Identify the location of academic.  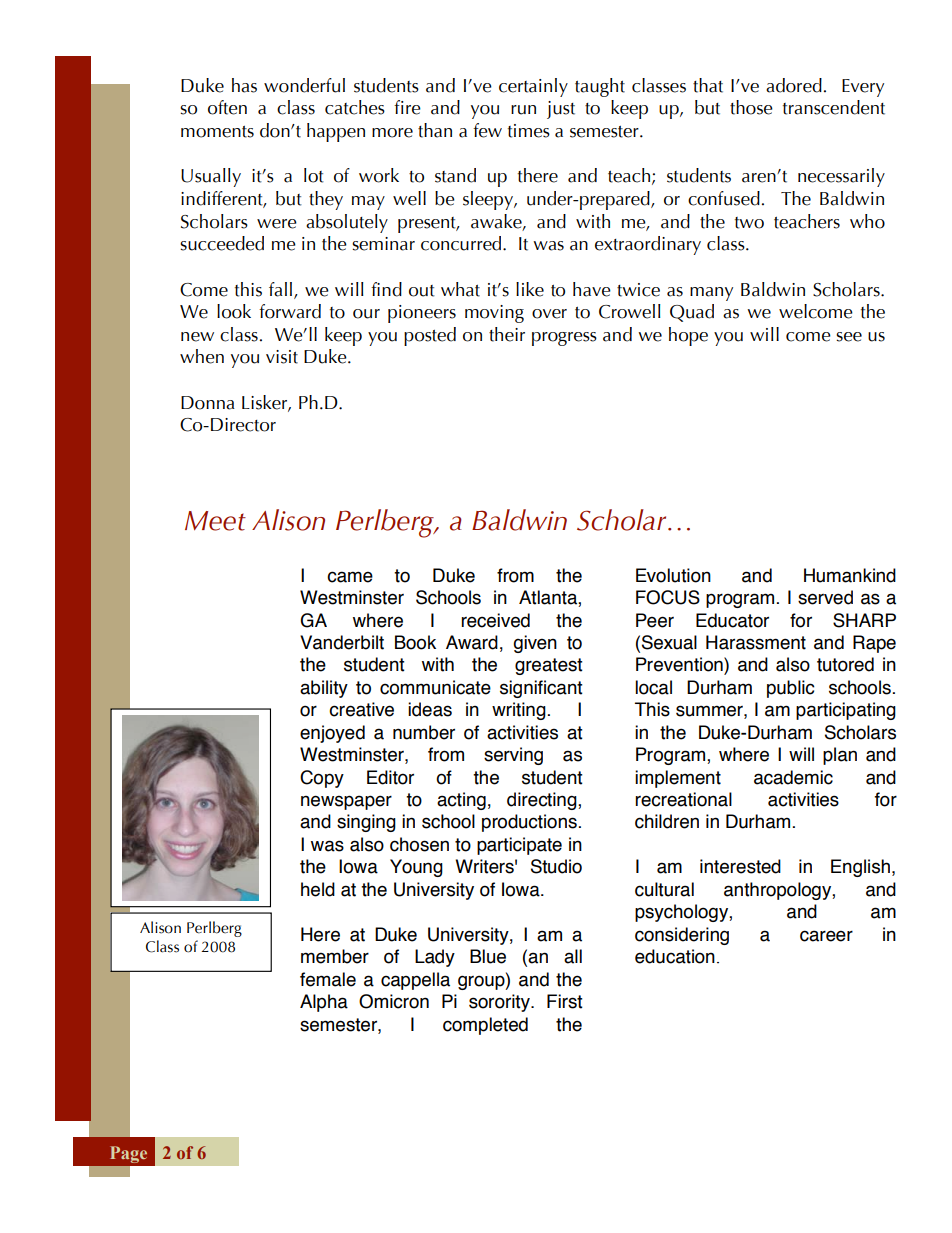
(793, 777).
